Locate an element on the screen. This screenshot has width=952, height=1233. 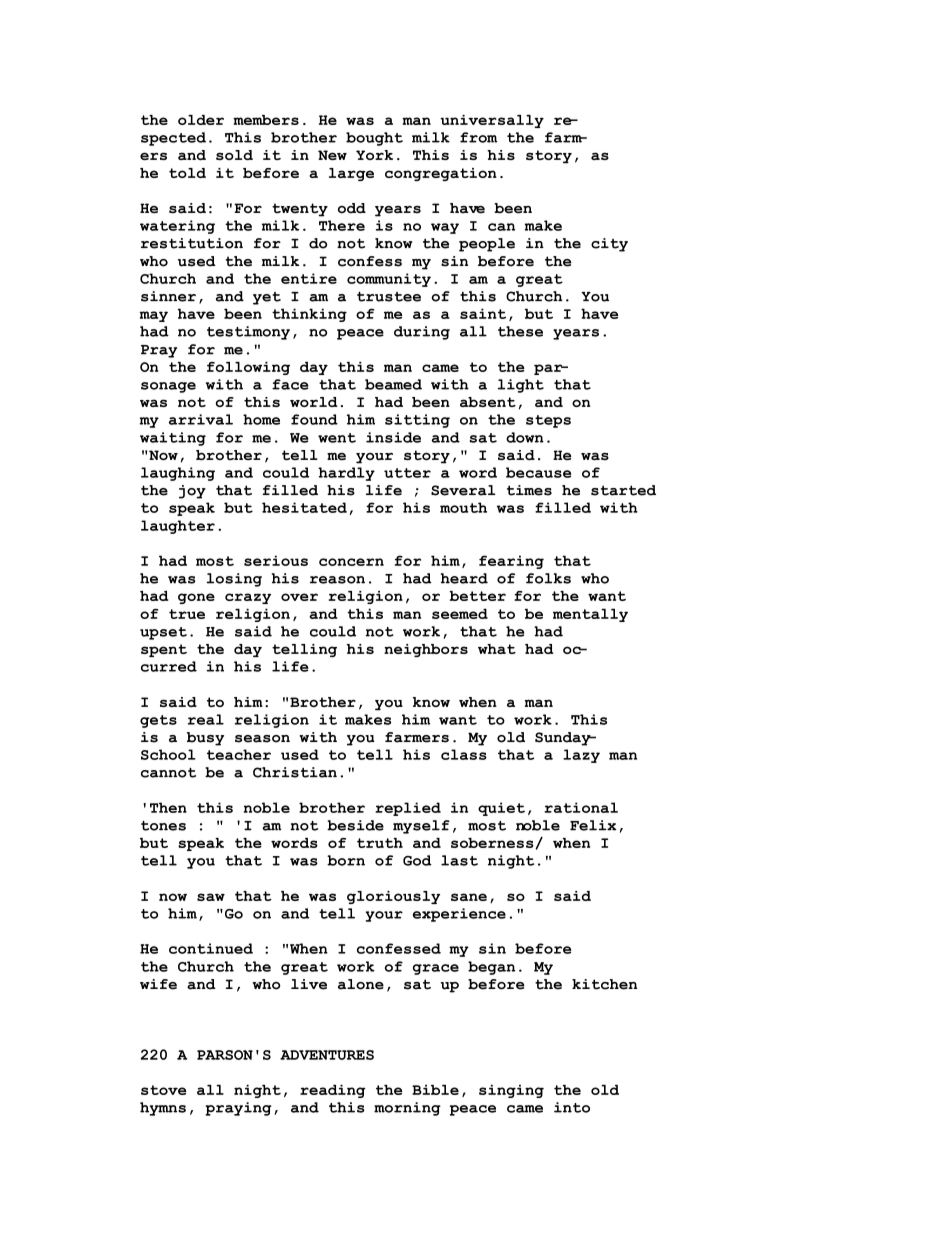
York is located at coordinates (374, 155).
